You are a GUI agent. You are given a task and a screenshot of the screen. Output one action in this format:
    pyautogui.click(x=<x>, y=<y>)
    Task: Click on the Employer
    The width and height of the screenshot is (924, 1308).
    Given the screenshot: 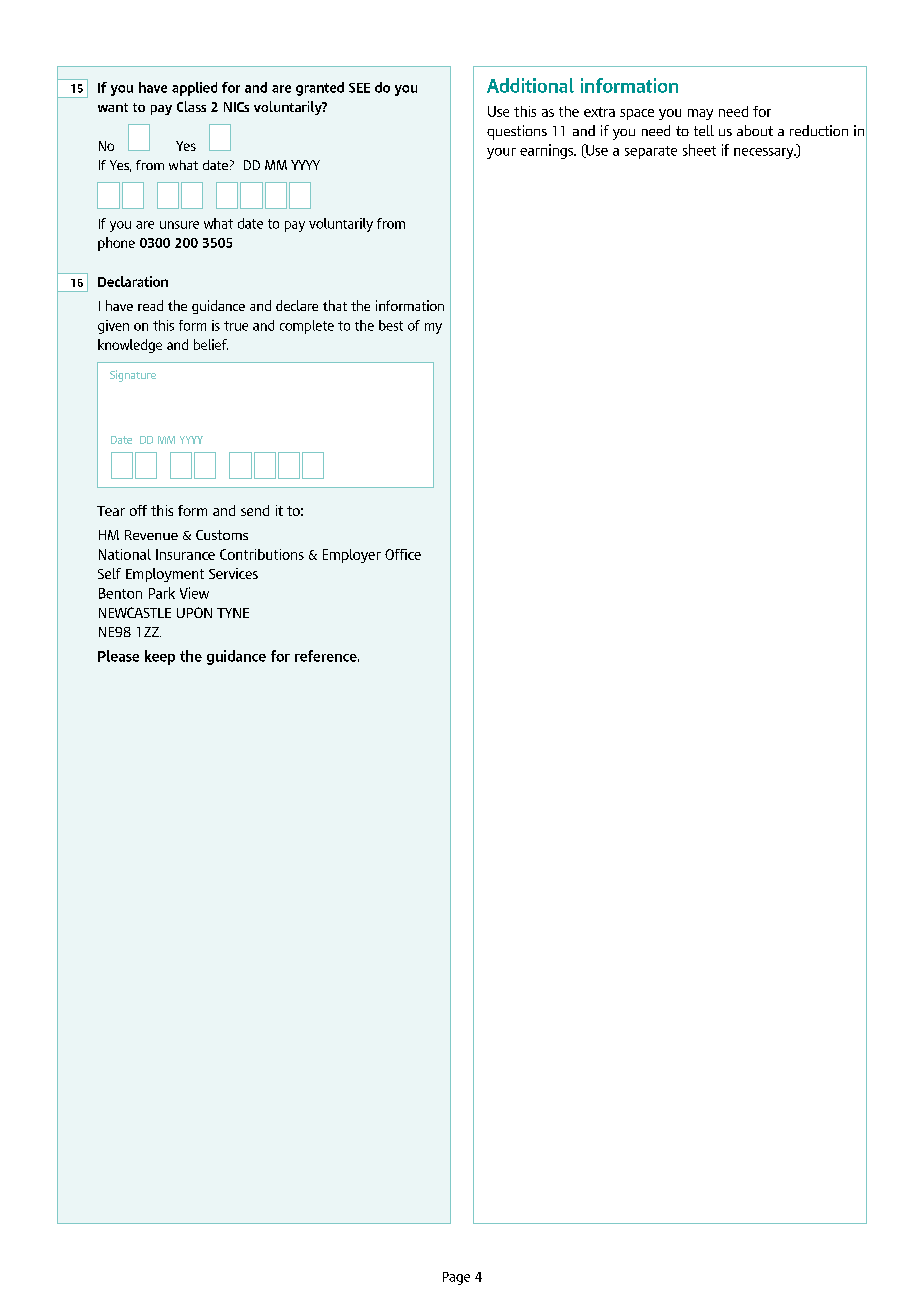 What is the action you would take?
    pyautogui.click(x=352, y=556)
